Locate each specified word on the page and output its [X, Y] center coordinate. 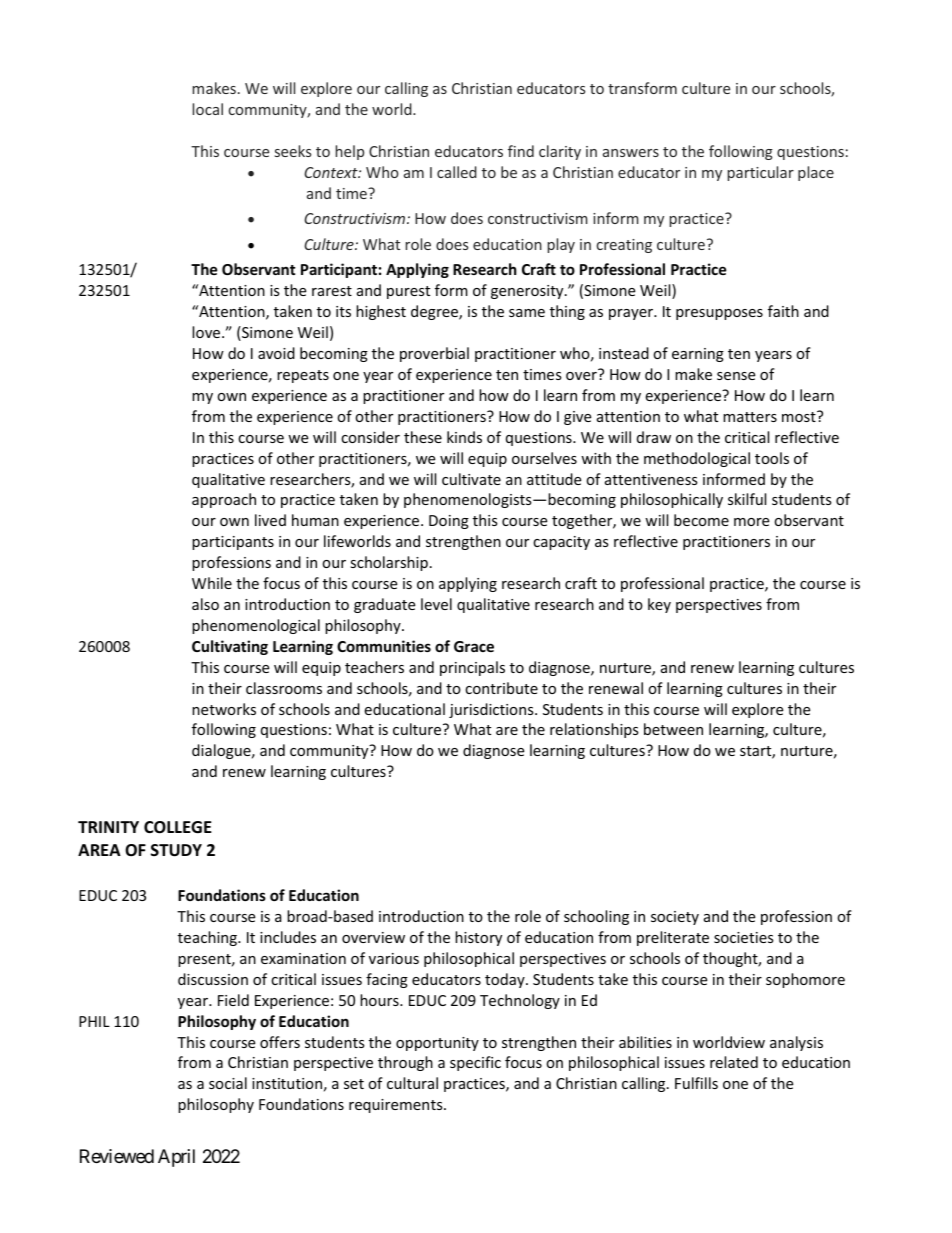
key [659, 605]
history [478, 938]
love [207, 332]
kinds [464, 437]
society [675, 918]
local [207, 109]
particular [760, 173]
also [205, 604]
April [176, 1158]
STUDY [176, 850]
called [457, 172]
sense [736, 376]
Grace [474, 646]
